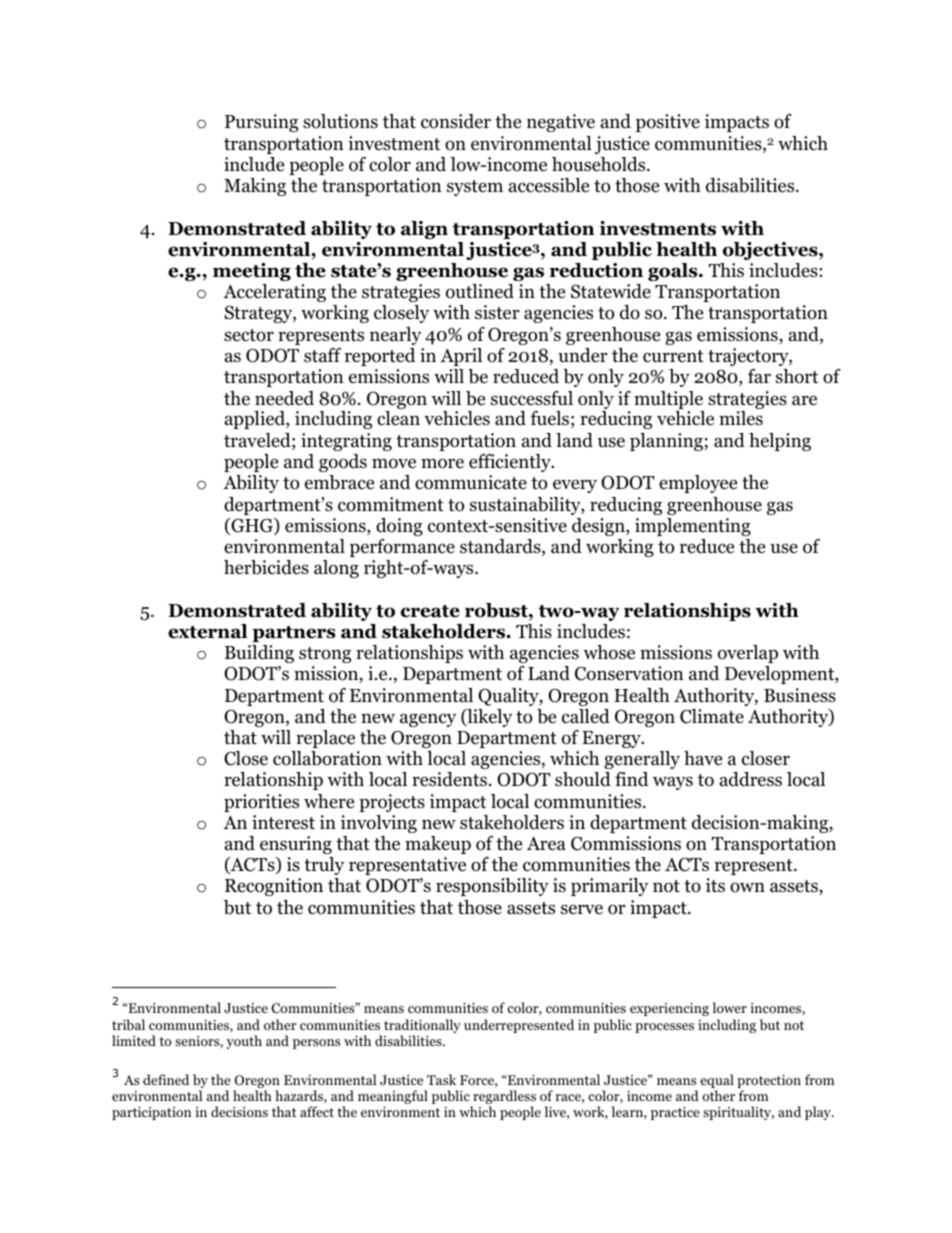 Image resolution: width=952 pixels, height=1233 pixels. I want to click on overlap, so click(748, 654).
